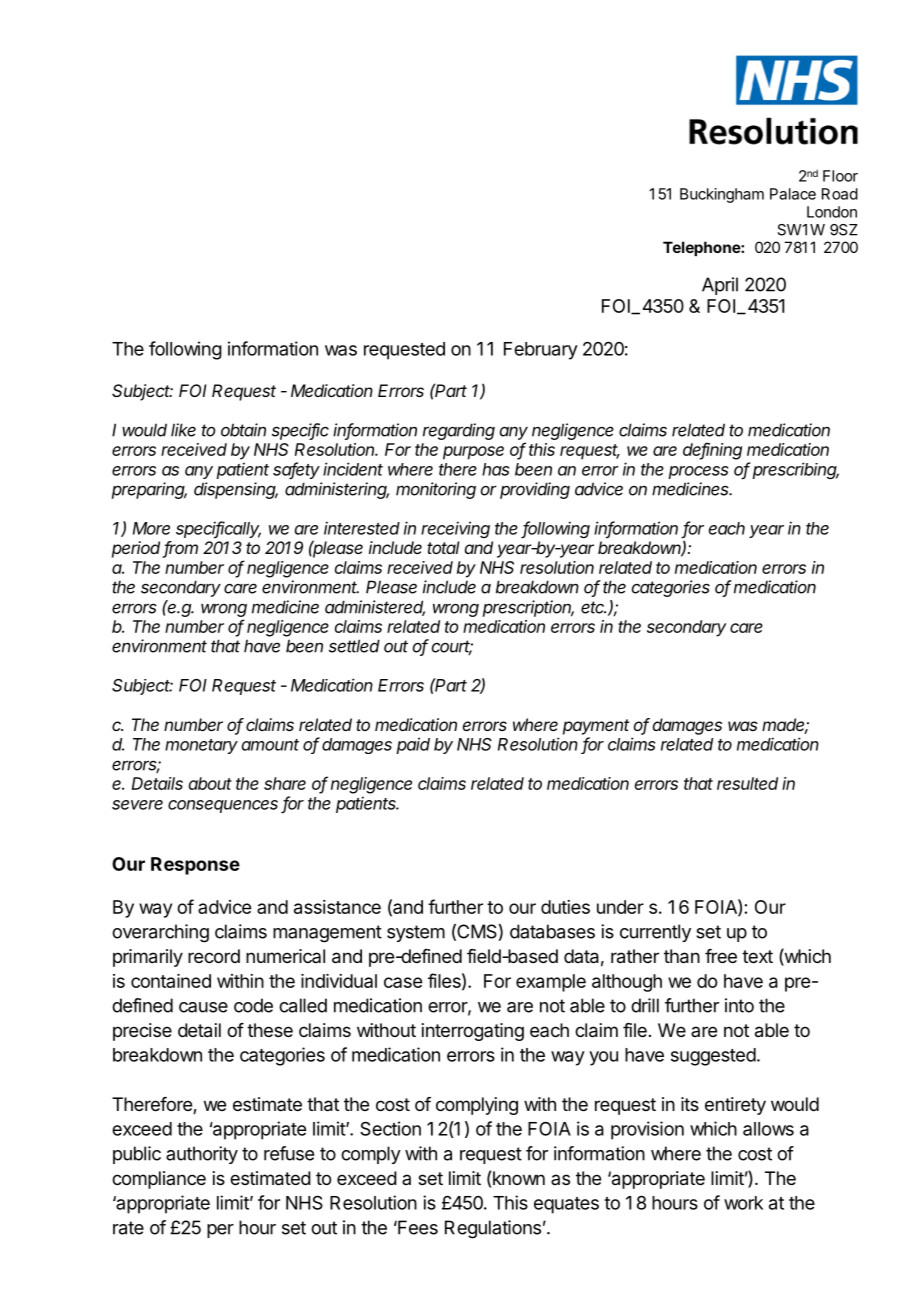 The width and height of the document is (924, 1308). I want to click on February, so click(541, 351).
